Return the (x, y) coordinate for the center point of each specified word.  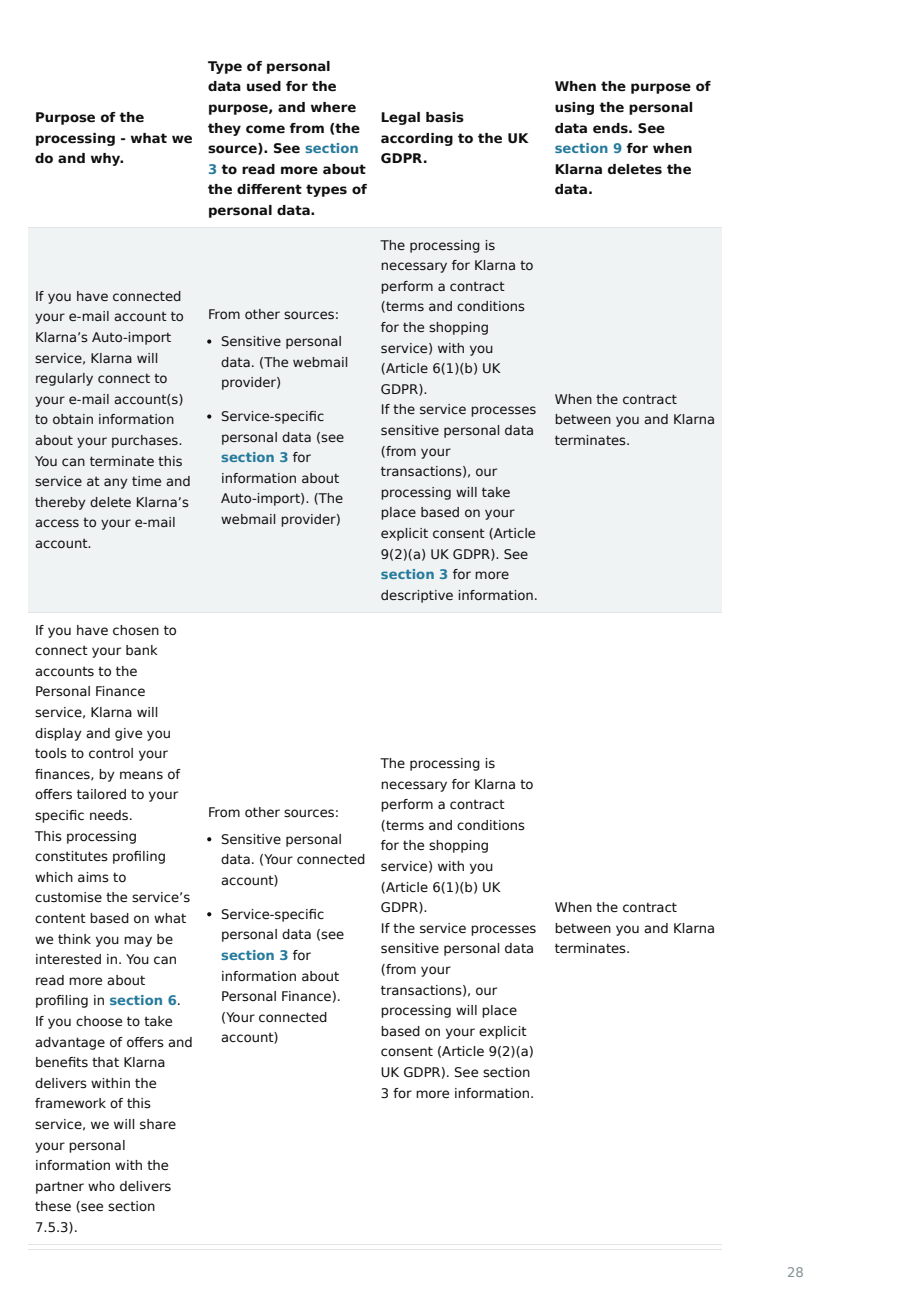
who (101, 1186)
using (574, 108)
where (333, 107)
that (105, 1062)
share (158, 1124)
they (224, 129)
